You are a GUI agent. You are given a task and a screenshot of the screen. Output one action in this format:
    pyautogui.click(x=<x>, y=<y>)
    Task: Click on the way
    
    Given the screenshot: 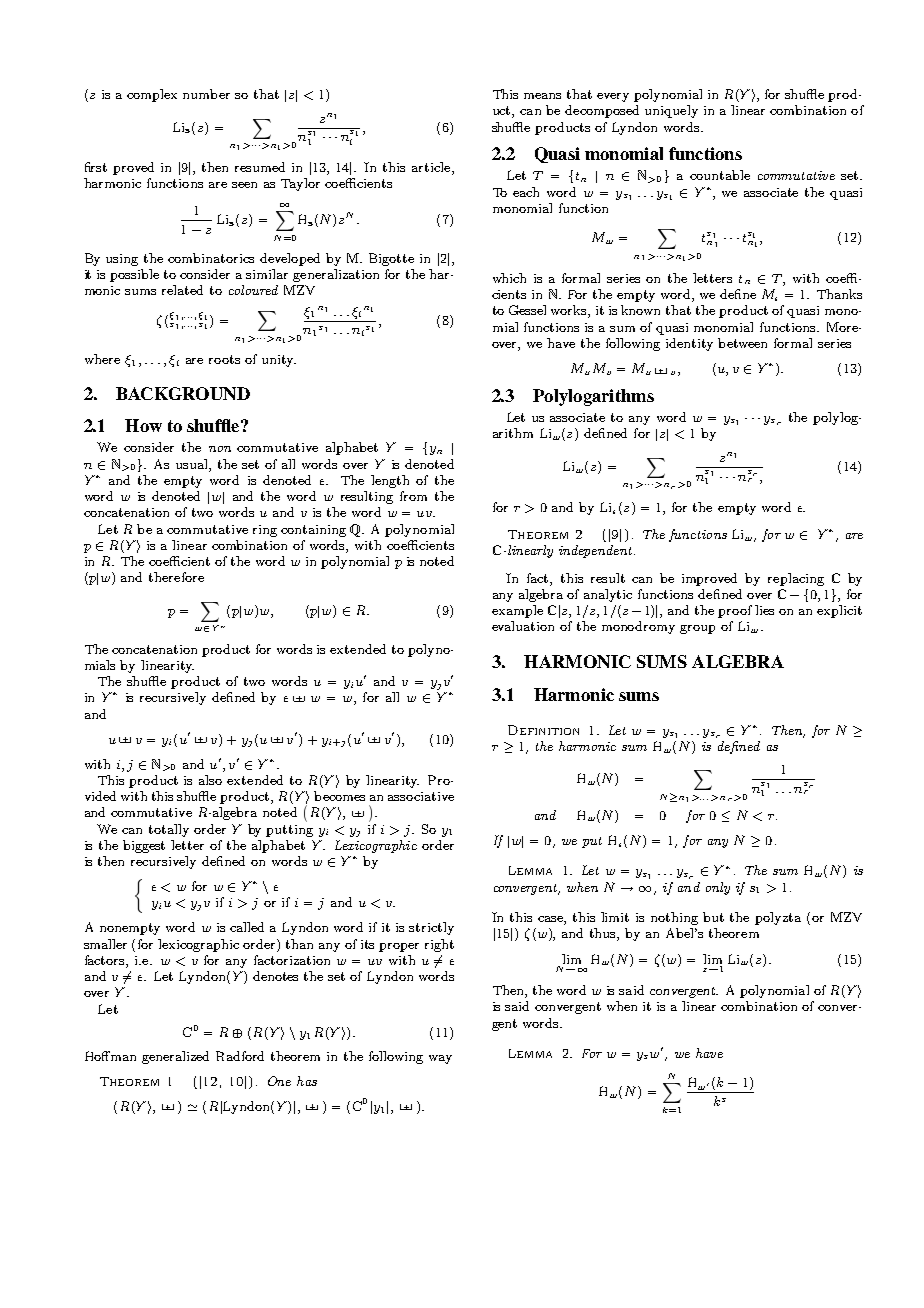 What is the action you would take?
    pyautogui.click(x=440, y=1059)
